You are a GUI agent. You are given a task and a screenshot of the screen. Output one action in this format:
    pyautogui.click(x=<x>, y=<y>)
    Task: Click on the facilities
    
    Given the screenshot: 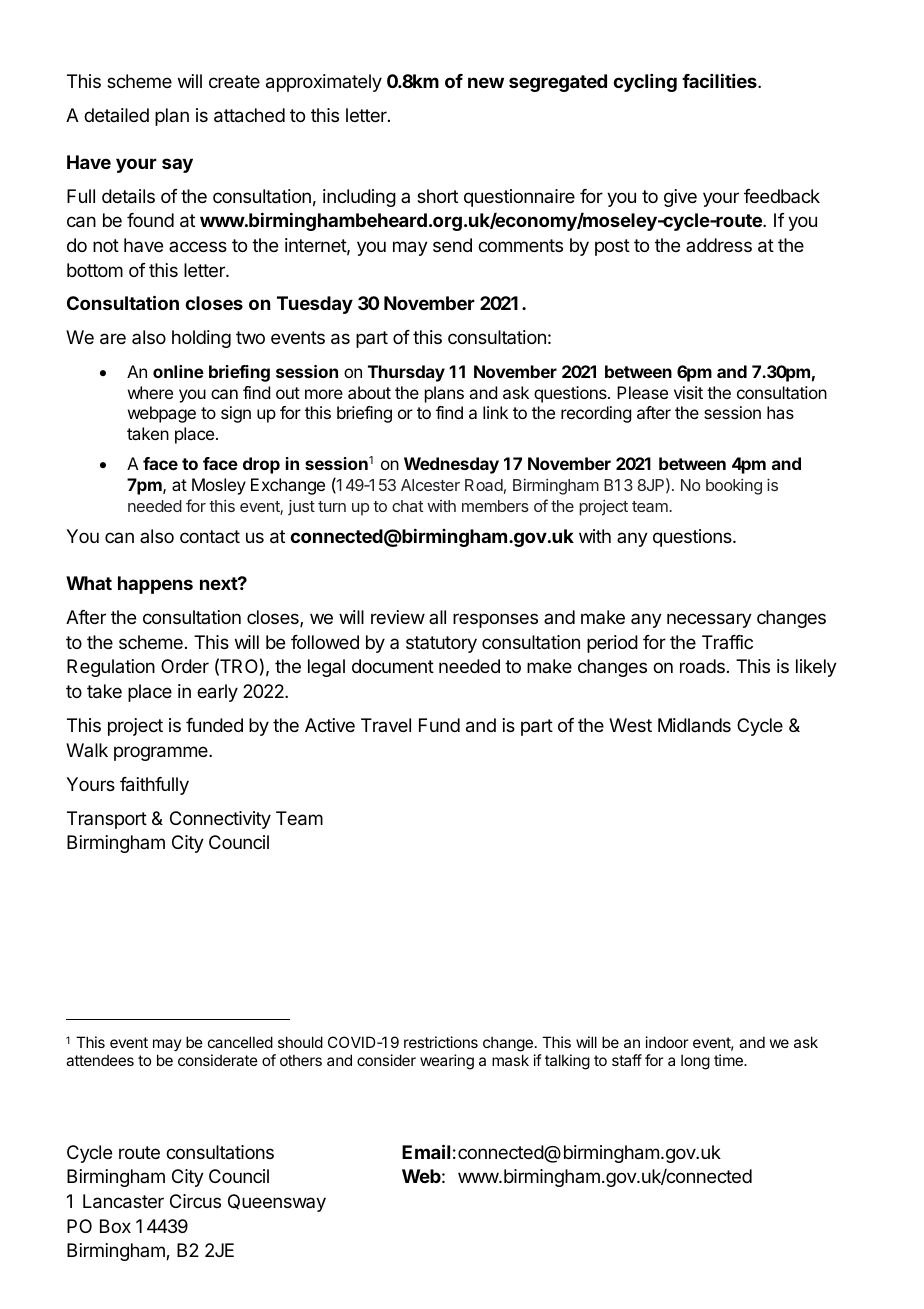 What is the action you would take?
    pyautogui.click(x=720, y=80)
